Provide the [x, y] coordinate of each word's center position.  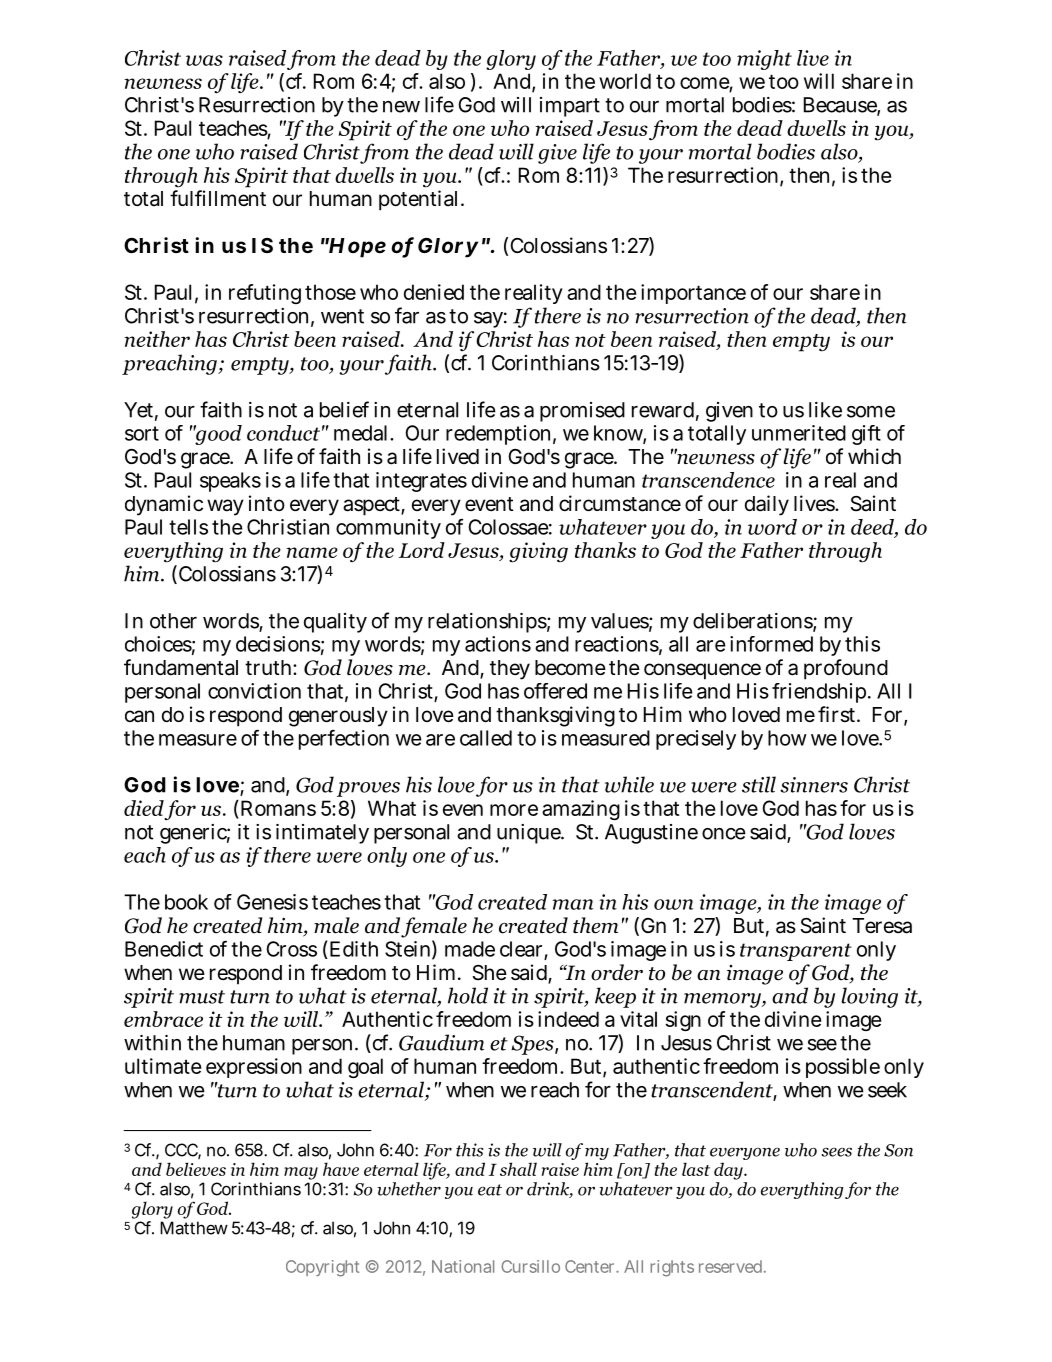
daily [767, 505]
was [204, 60]
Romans [277, 809]
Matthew [194, 1228]
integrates [421, 482]
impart [570, 107]
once [724, 834]
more [514, 810]
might [764, 60]
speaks [230, 482]
